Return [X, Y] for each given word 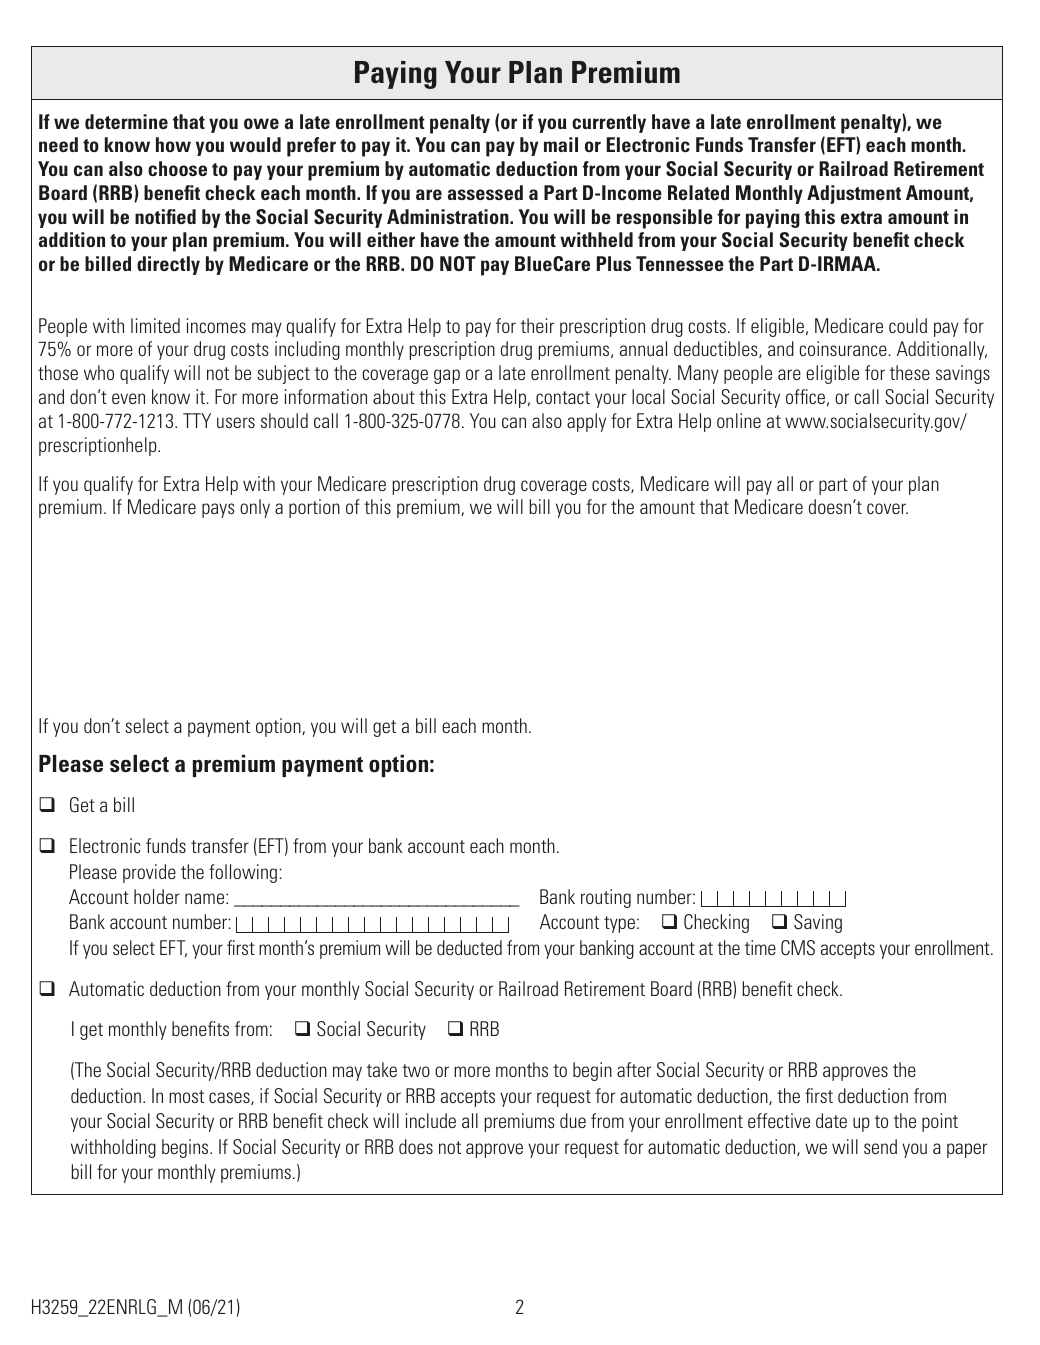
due [573, 1120]
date [831, 1120]
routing [606, 898]
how [173, 144]
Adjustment [854, 194]
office [805, 396]
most [186, 1096]
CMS [798, 948]
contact [563, 397]
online [739, 420]
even [128, 398]
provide [149, 873]
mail [561, 144]
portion [314, 508]
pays [218, 510]
